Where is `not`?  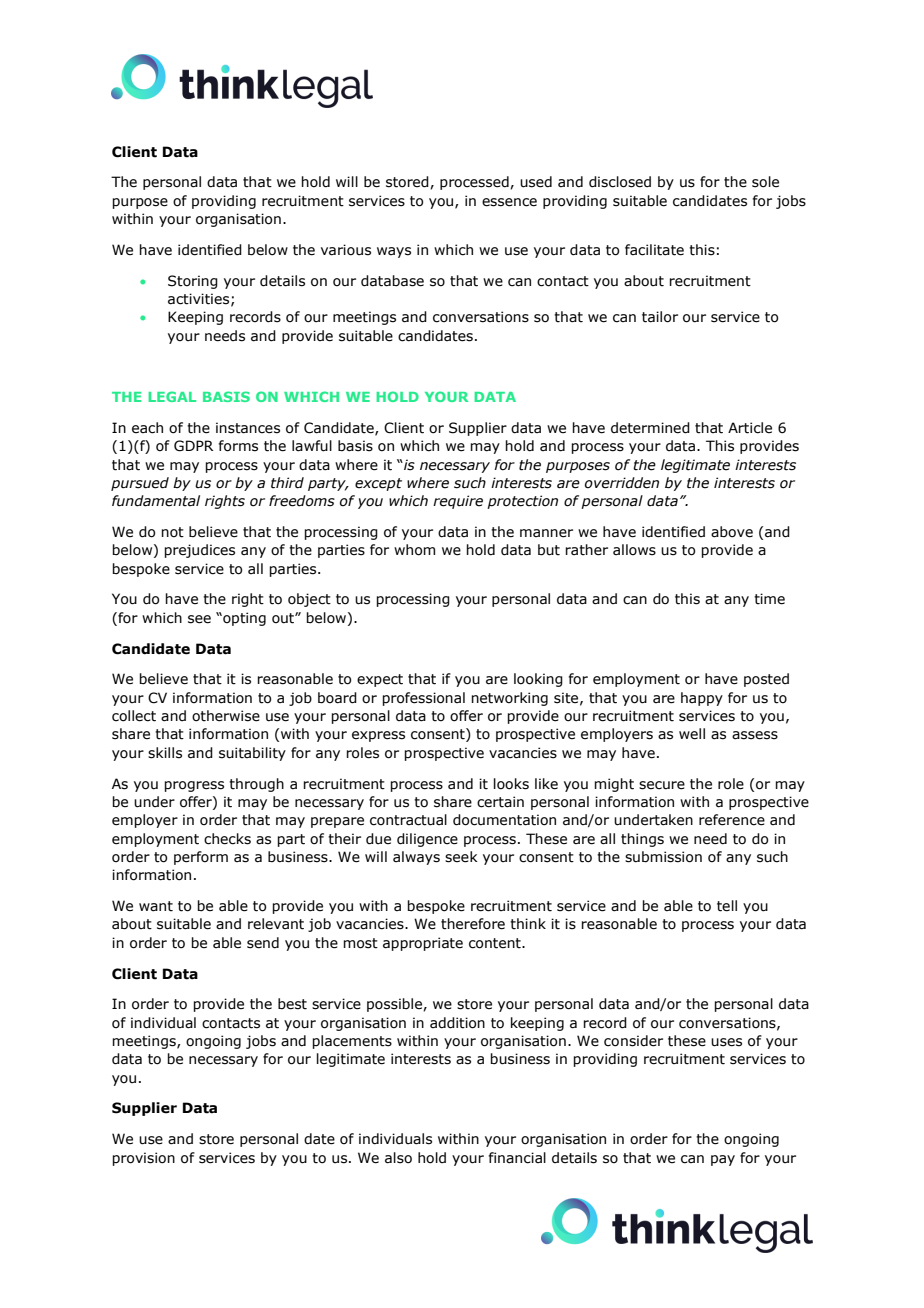
not is located at coordinates (172, 532).
